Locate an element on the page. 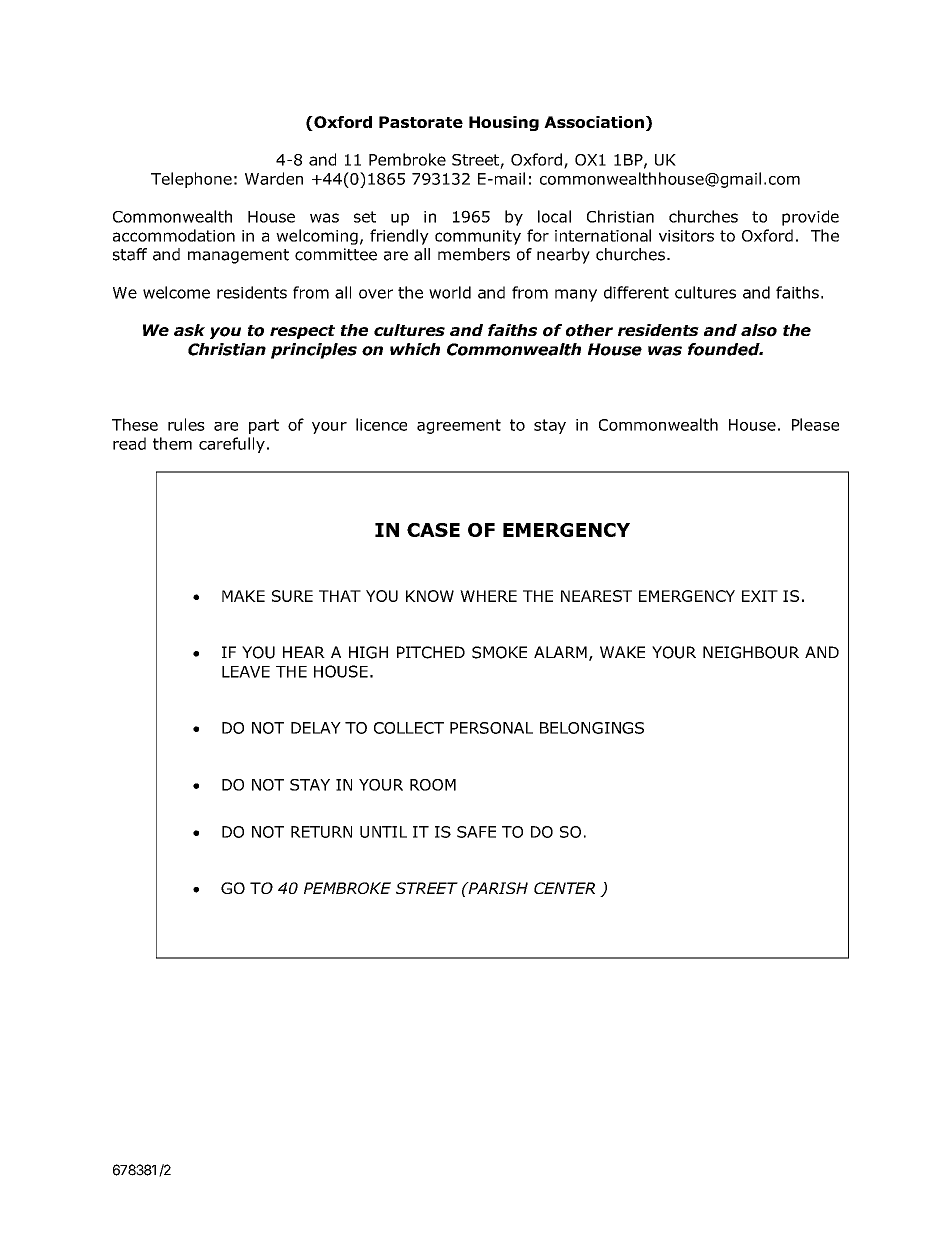  Telephone is located at coordinates (191, 180).
